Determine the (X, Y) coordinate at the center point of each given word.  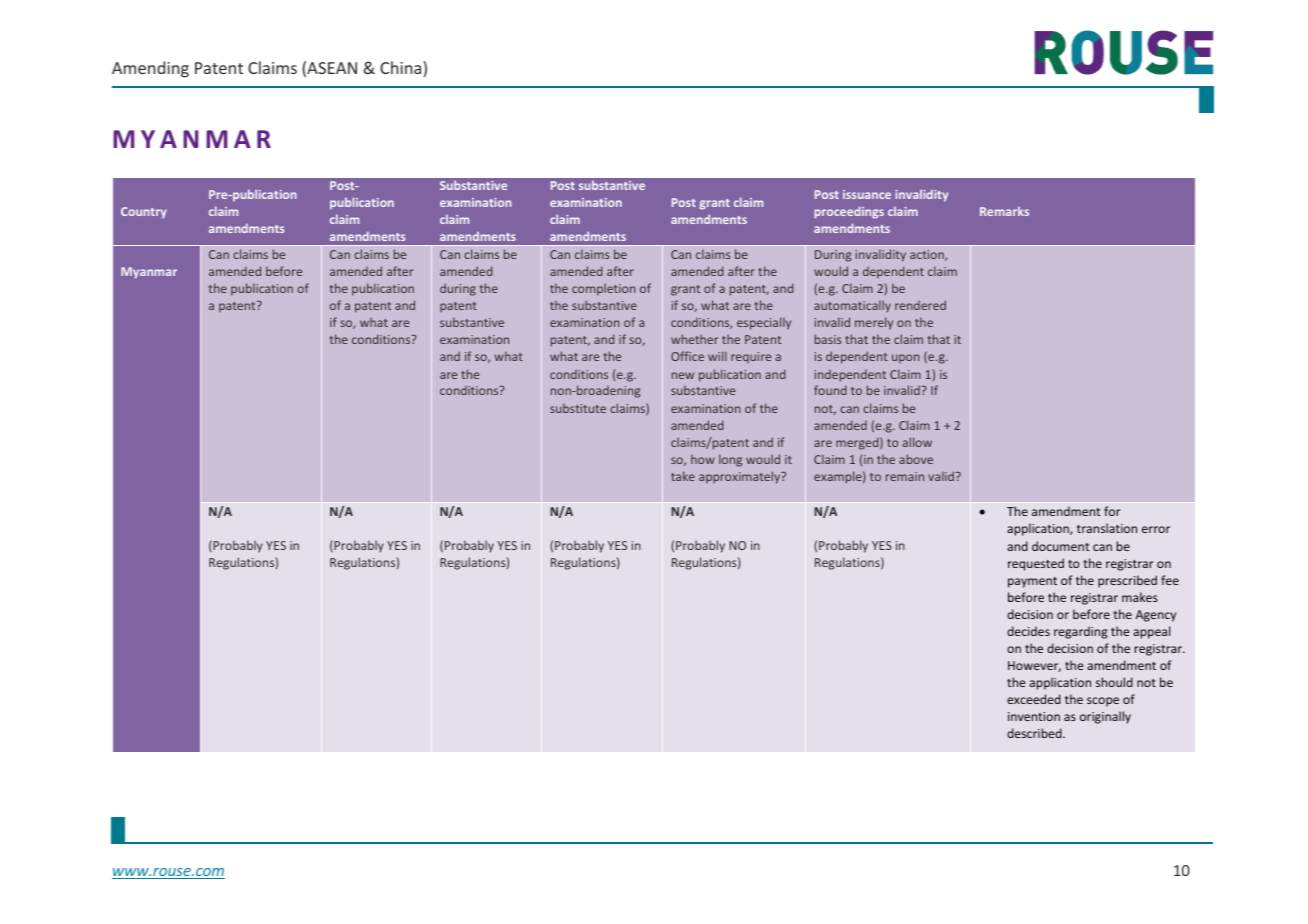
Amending (150, 69)
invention (1034, 716)
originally (1105, 717)
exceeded (1034, 699)
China (402, 69)
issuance (867, 194)
